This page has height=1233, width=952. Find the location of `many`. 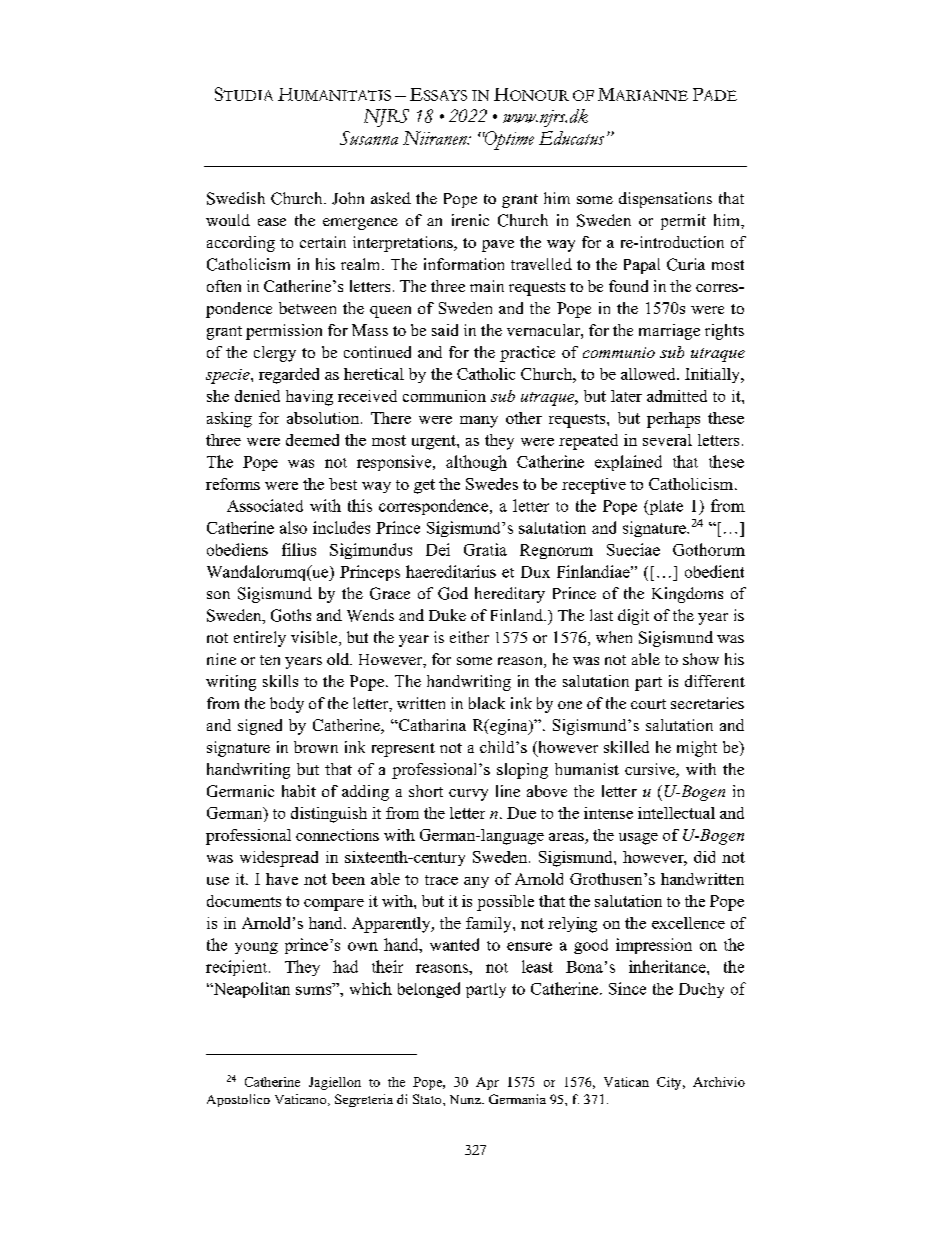

many is located at coordinates (479, 422).
